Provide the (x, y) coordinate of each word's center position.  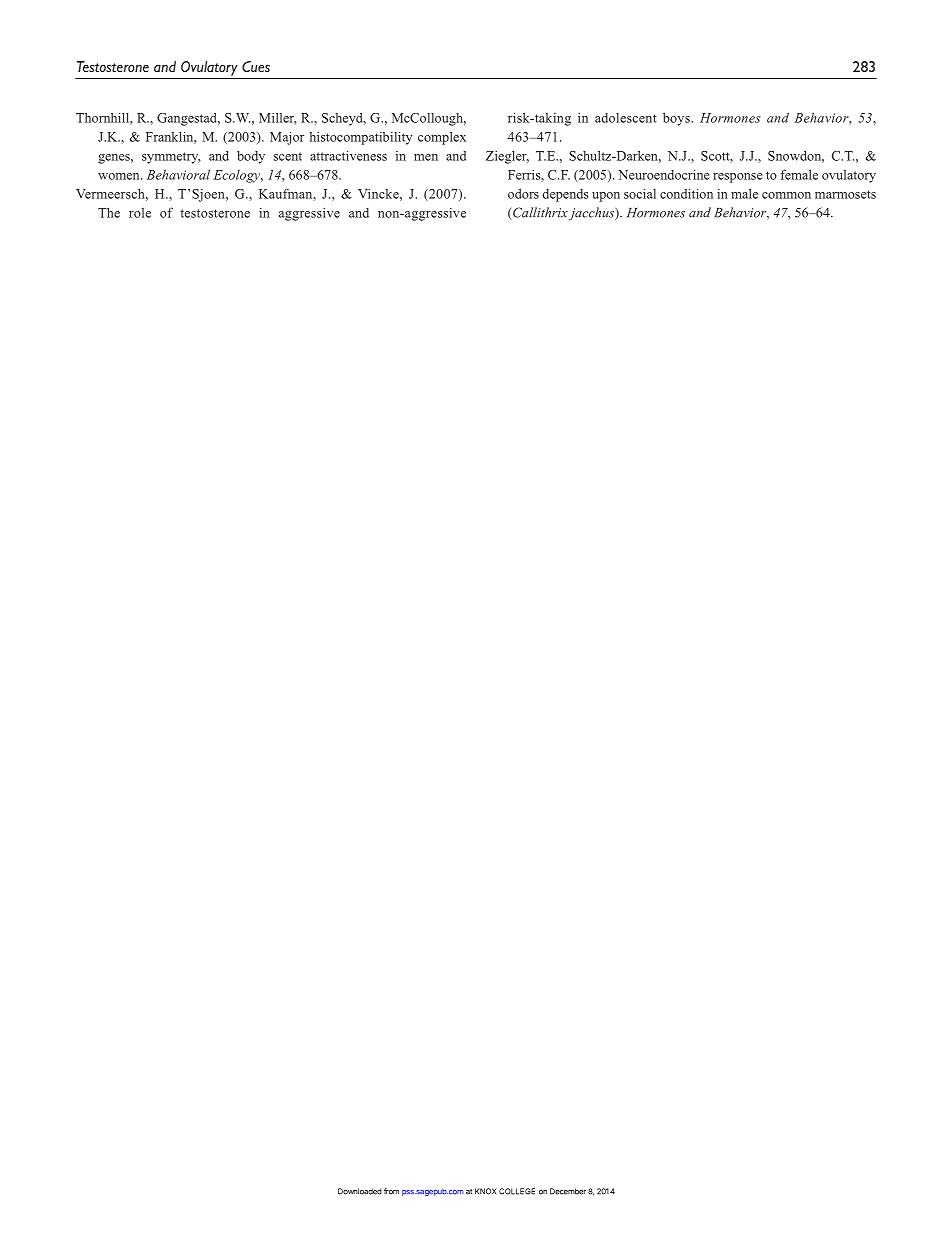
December (568, 1191)
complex (442, 138)
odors (523, 193)
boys (677, 119)
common (786, 195)
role (140, 213)
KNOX (486, 1191)
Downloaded (360, 1191)
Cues (256, 66)
